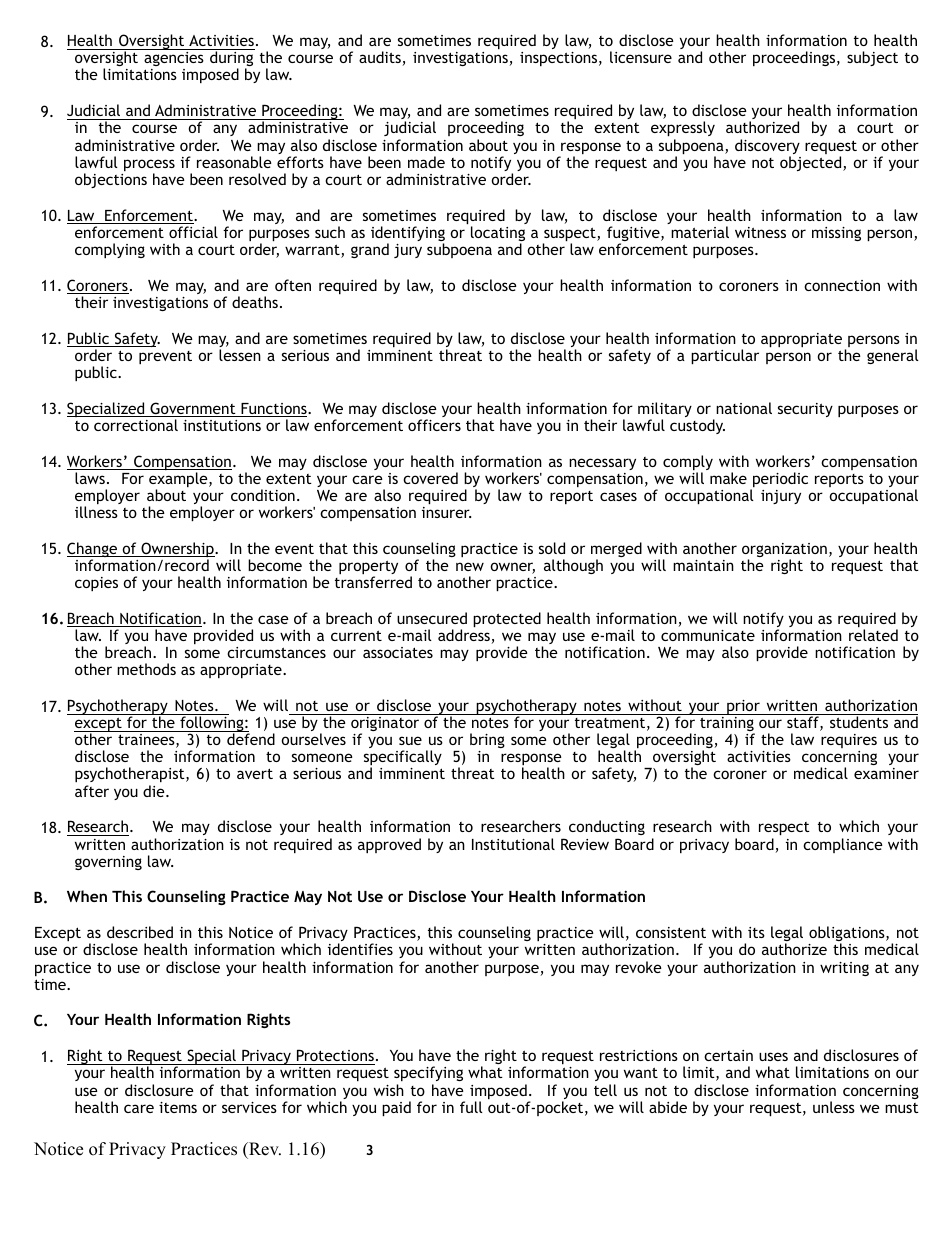 The height and width of the image is (1233, 952). What do you see at coordinates (193, 409) in the image?
I see `Government` at bounding box center [193, 409].
